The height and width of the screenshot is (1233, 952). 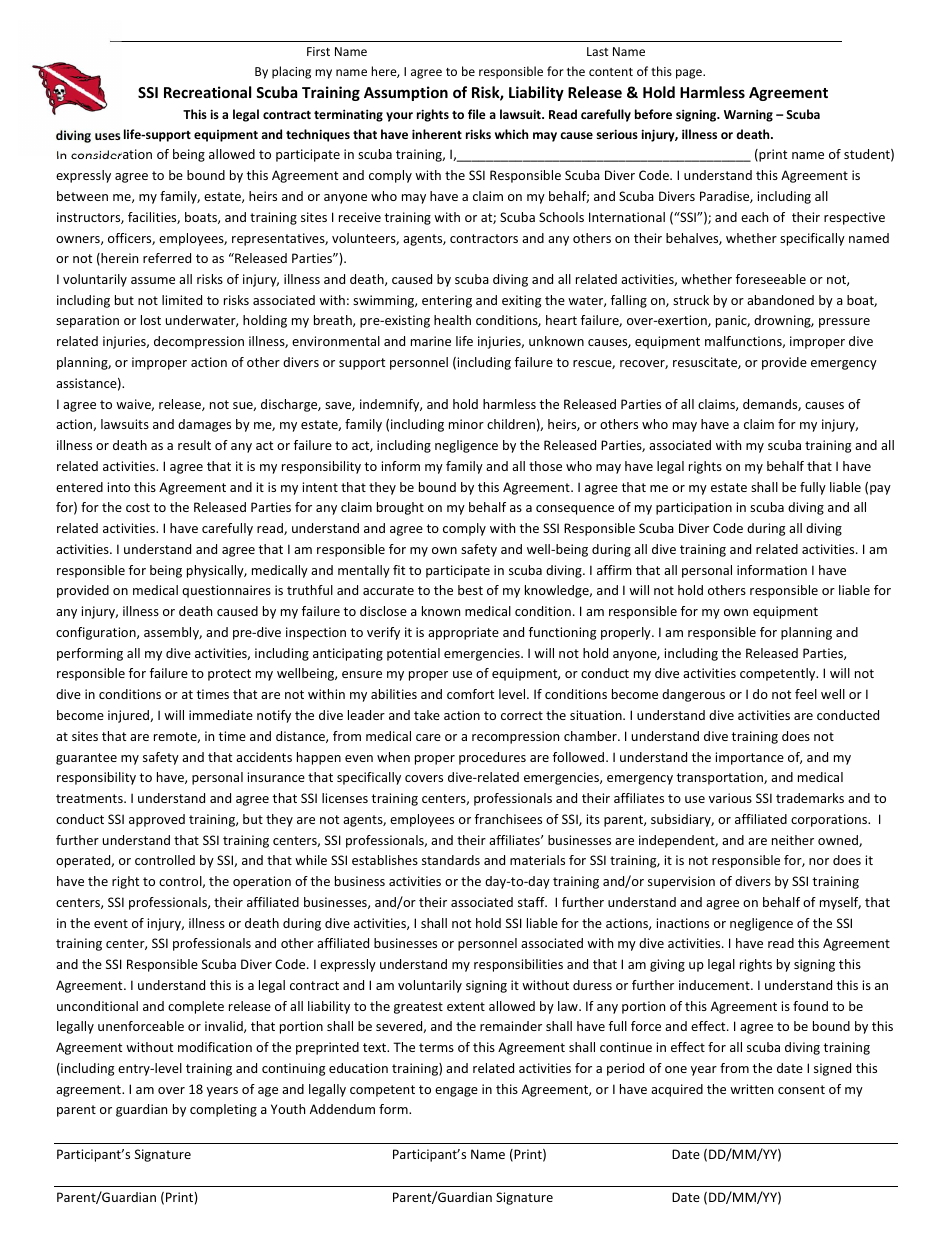 I want to click on best, so click(x=470, y=590).
